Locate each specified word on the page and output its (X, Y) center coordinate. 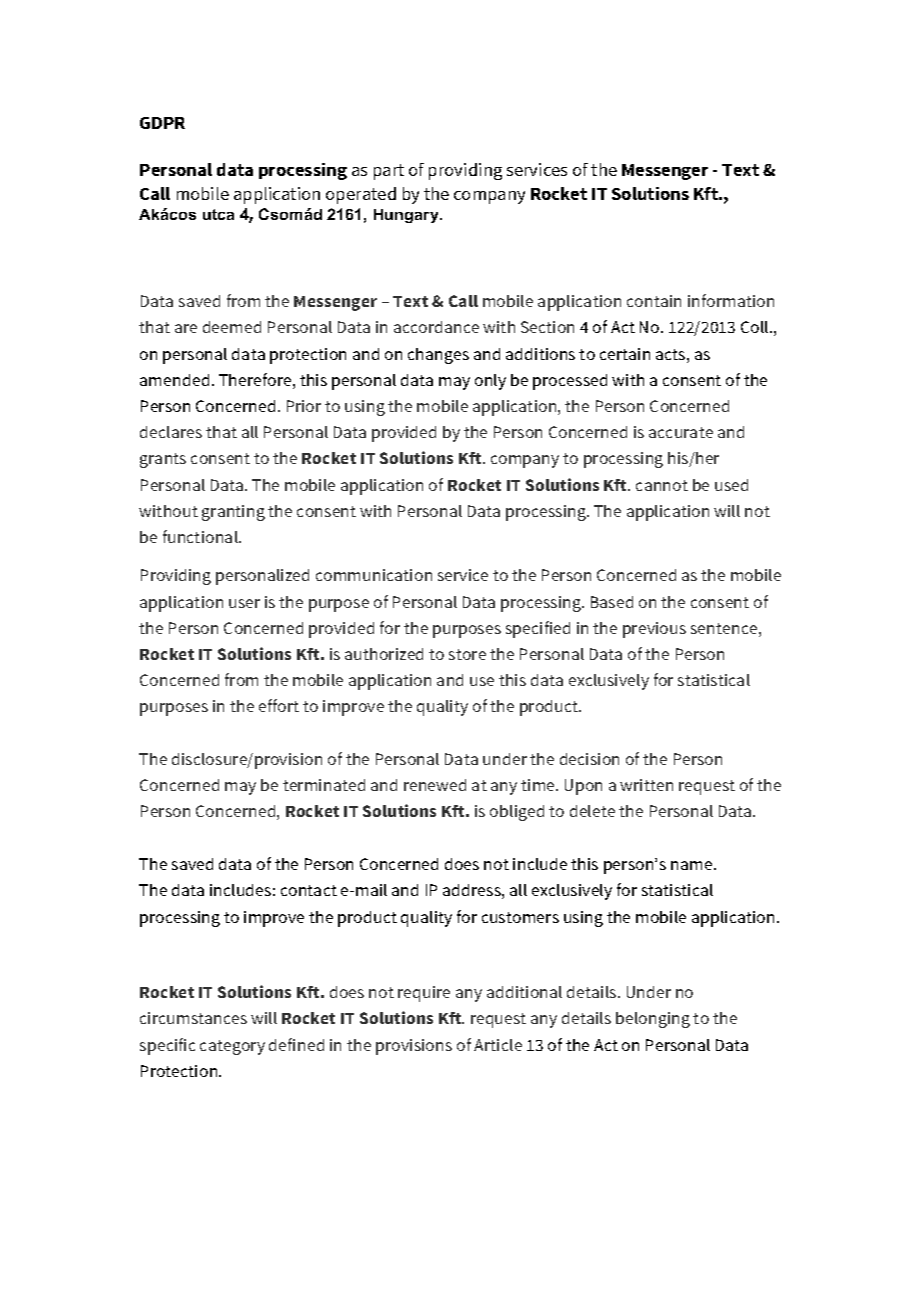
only (490, 382)
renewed (435, 785)
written (646, 785)
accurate (681, 432)
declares (171, 432)
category (232, 1047)
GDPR (162, 123)
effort (279, 705)
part (389, 172)
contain (654, 301)
